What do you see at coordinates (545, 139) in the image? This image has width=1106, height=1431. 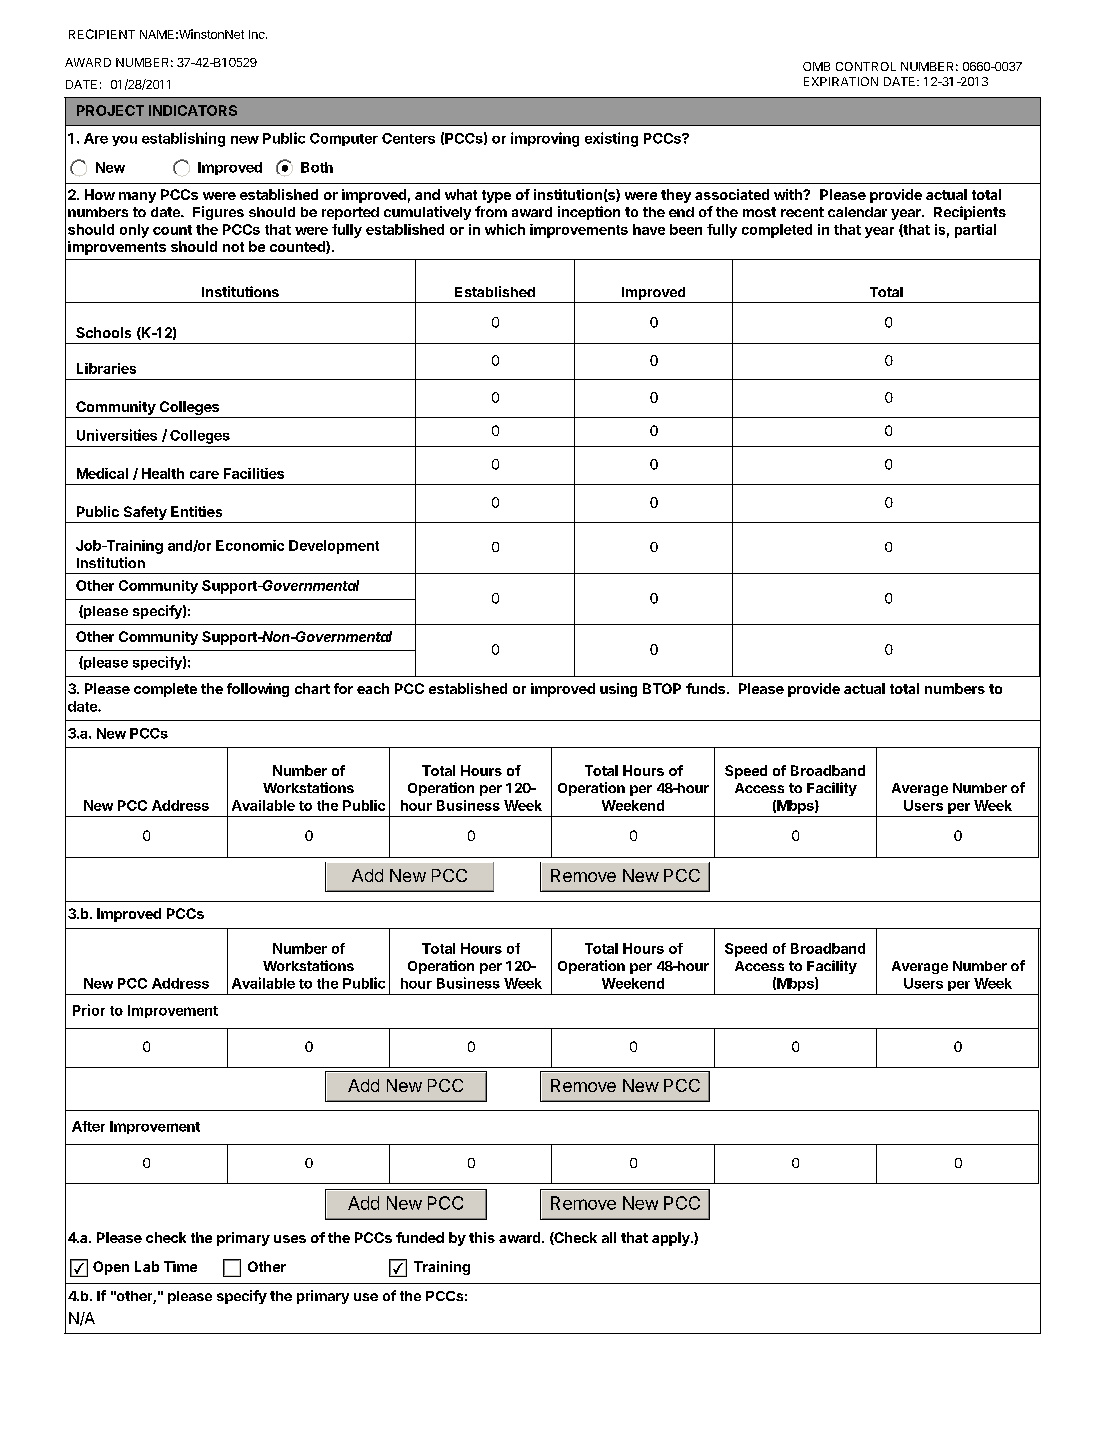 I see `improving` at bounding box center [545, 139].
